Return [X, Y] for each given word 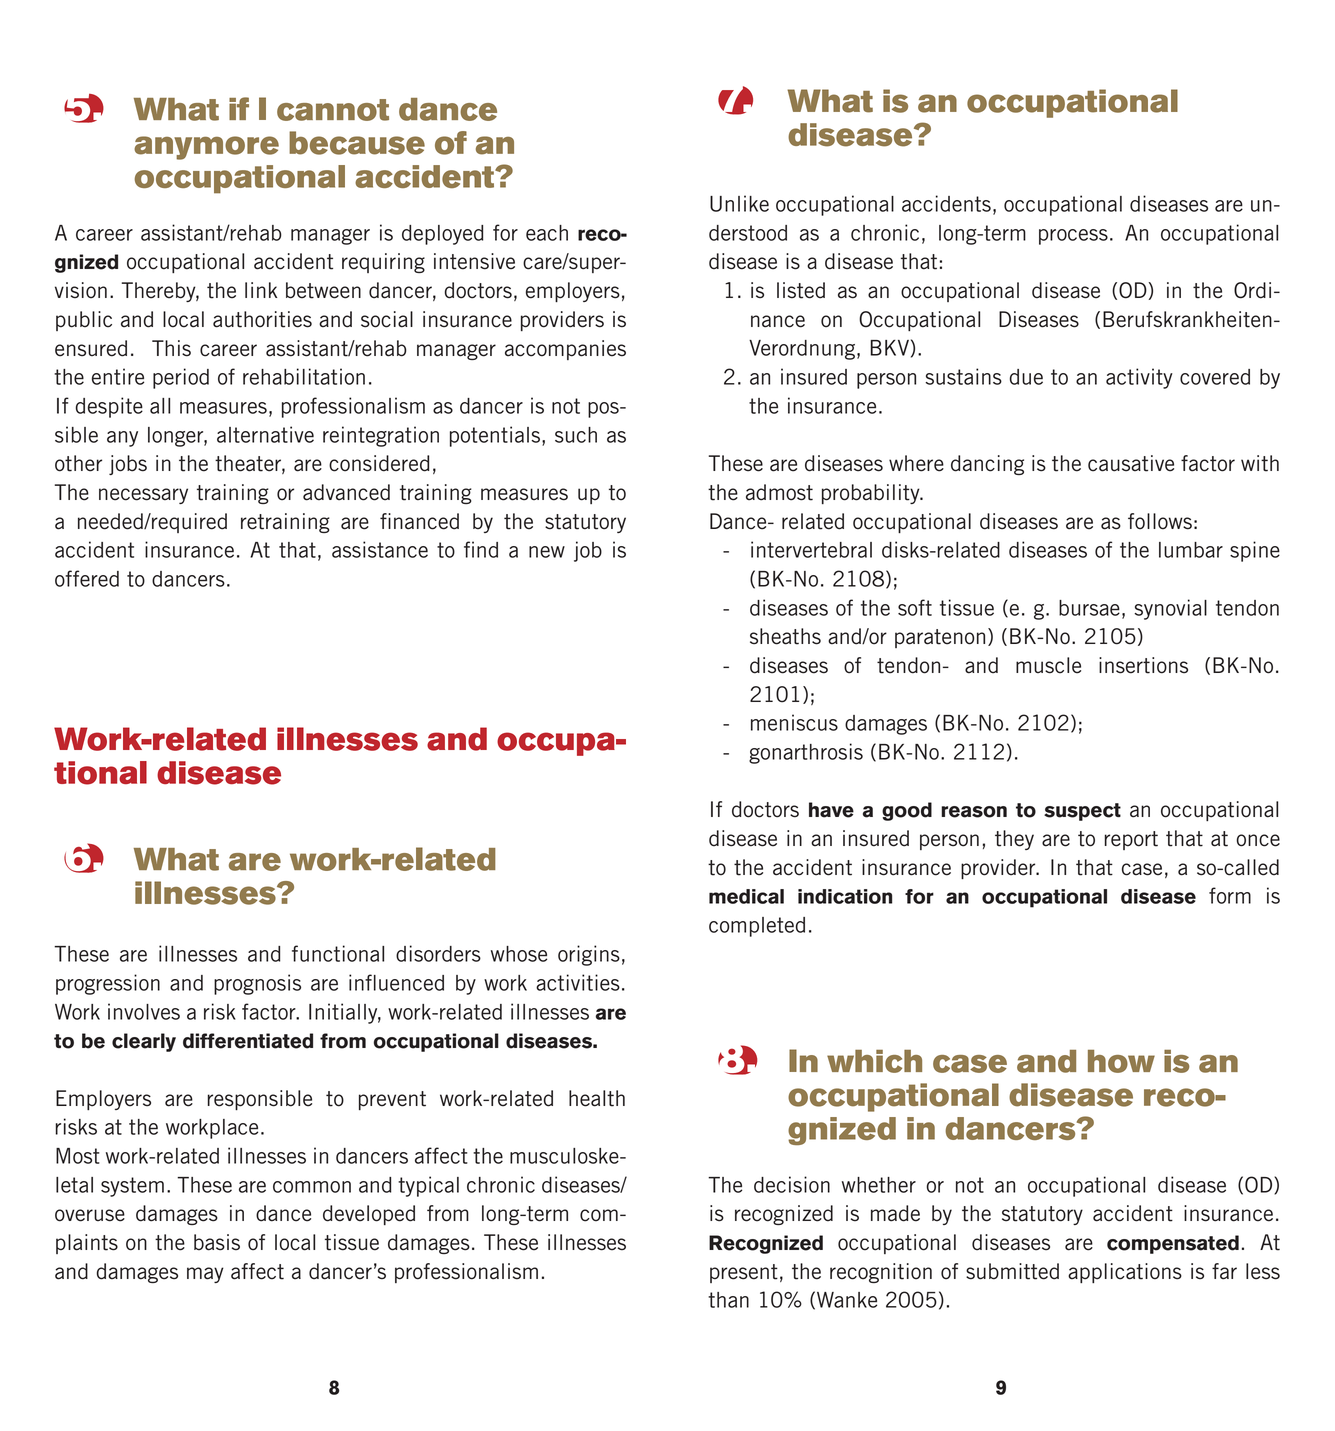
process [1073, 237]
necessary [143, 496]
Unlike [739, 203]
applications [1125, 1273]
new [547, 552]
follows [1160, 521]
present [744, 1273]
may [205, 1275]
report [1131, 840]
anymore [206, 148]
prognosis [257, 984]
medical [746, 896]
